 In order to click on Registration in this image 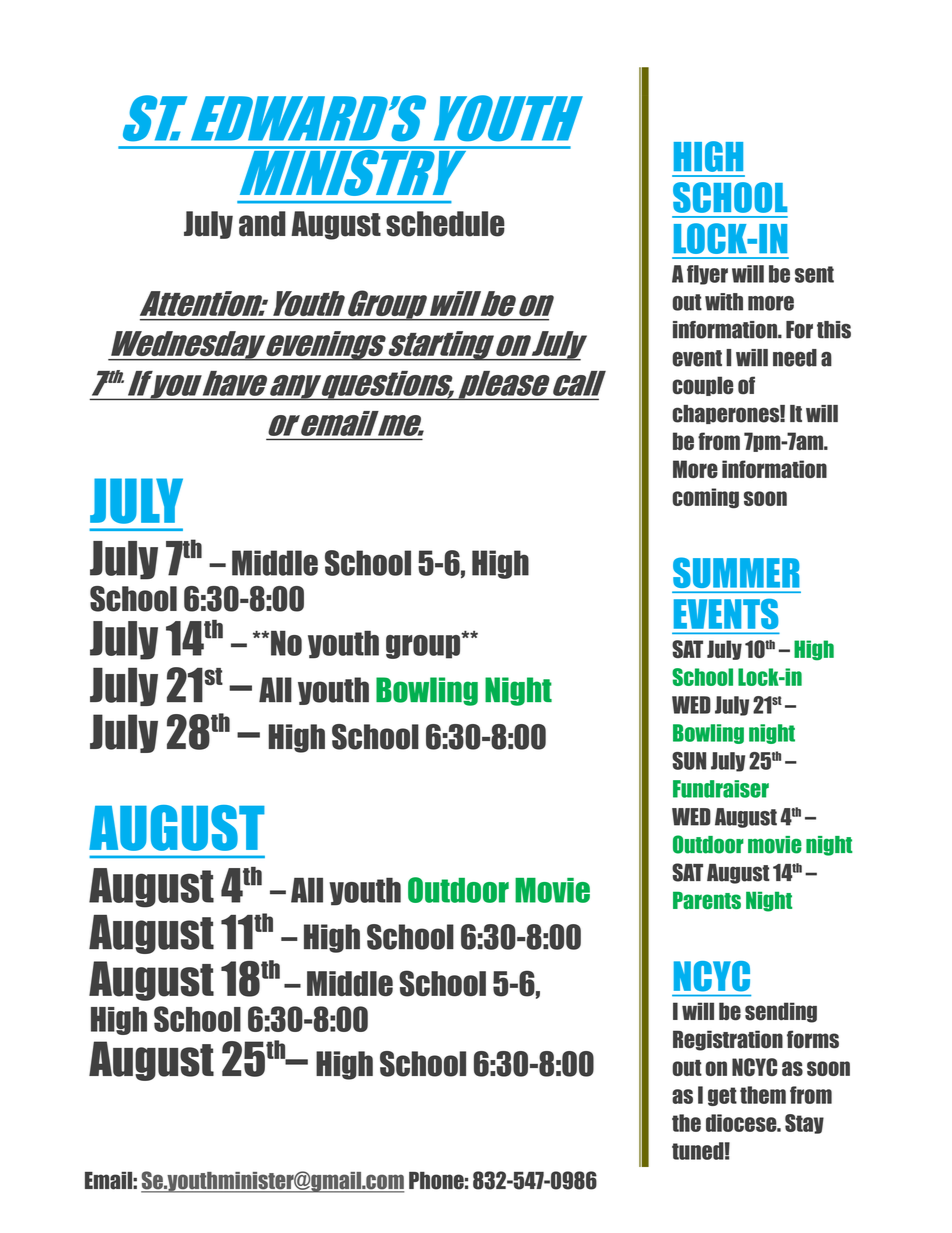, I will do `click(728, 1040)`.
